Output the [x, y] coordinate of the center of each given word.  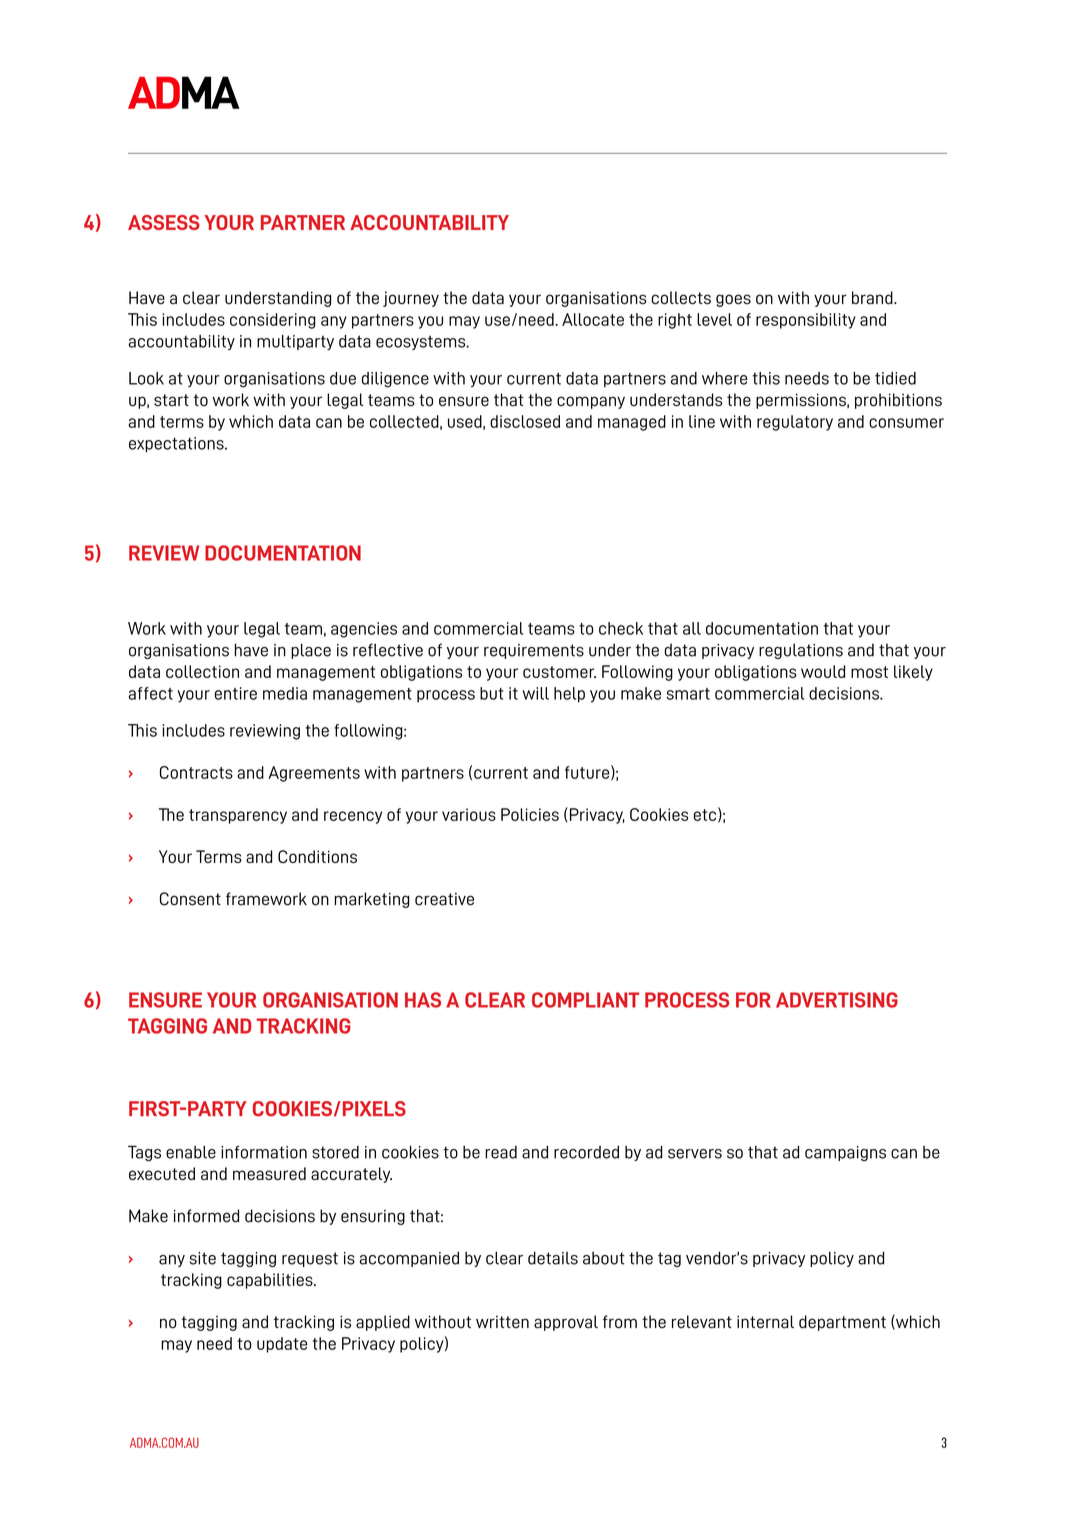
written [502, 1322]
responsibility [806, 321]
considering [273, 321]
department [842, 1323]
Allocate [593, 319]
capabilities [271, 1281]
